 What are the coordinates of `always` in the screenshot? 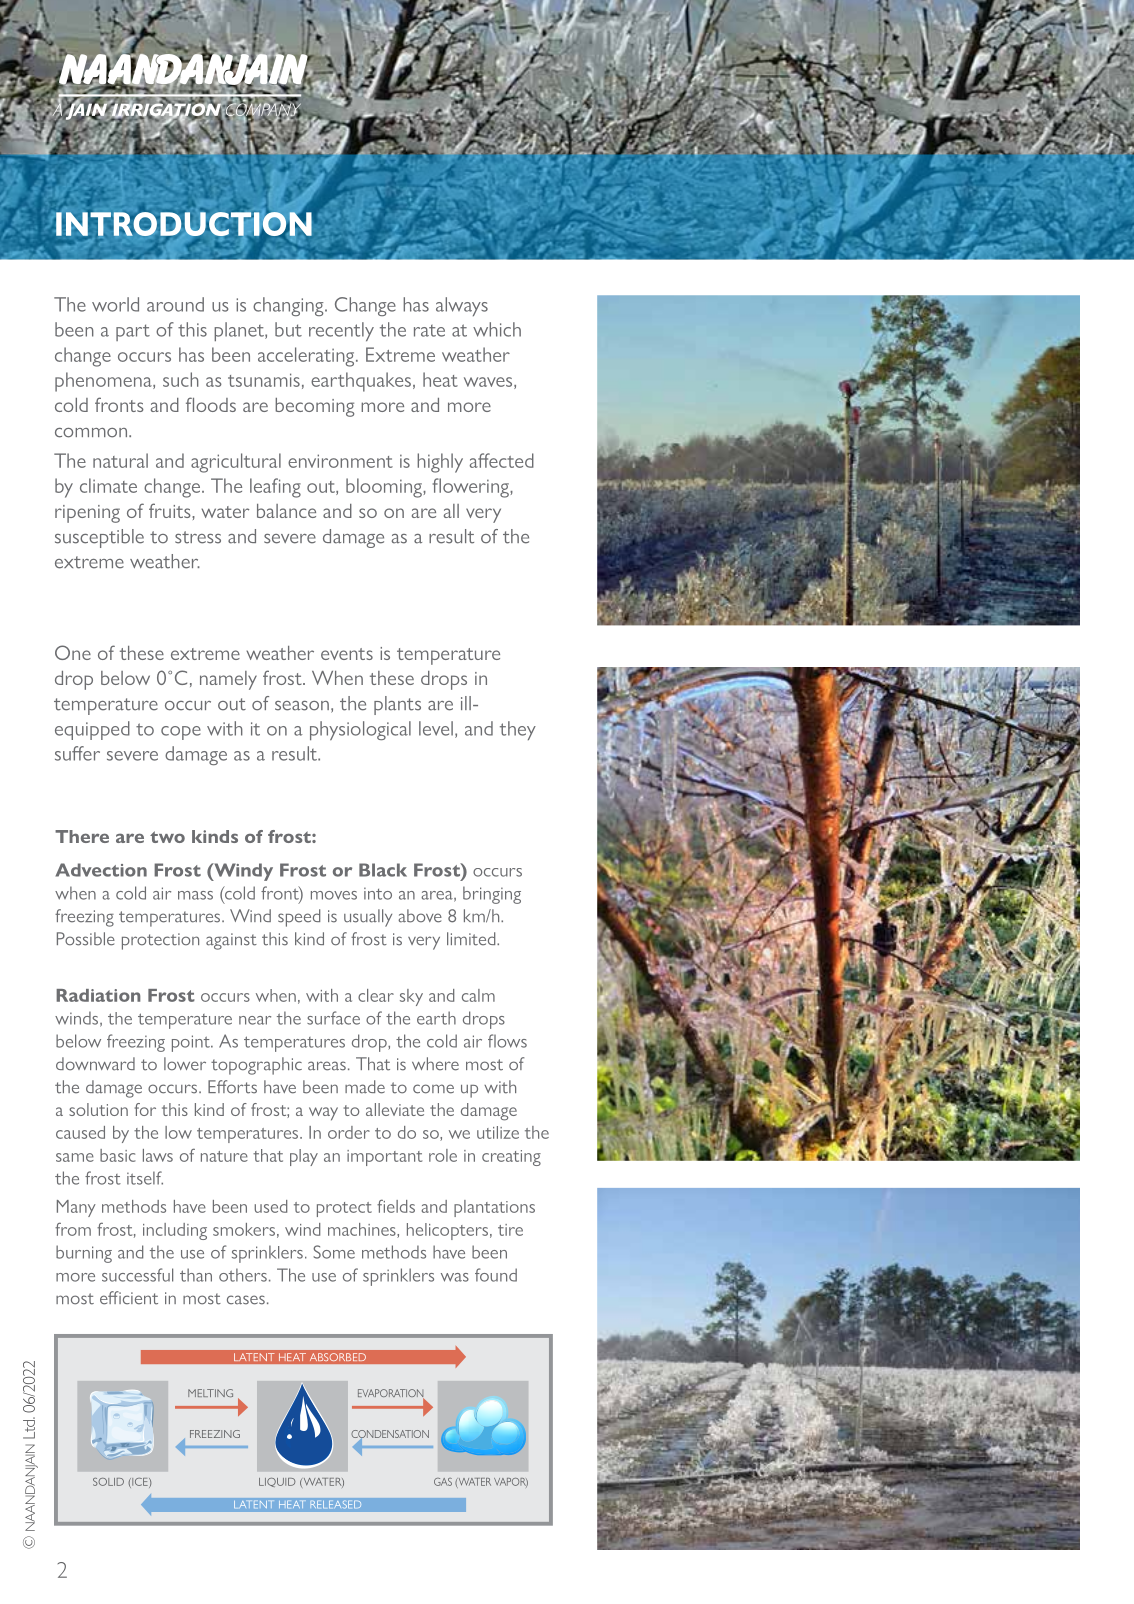 It's located at (462, 306).
